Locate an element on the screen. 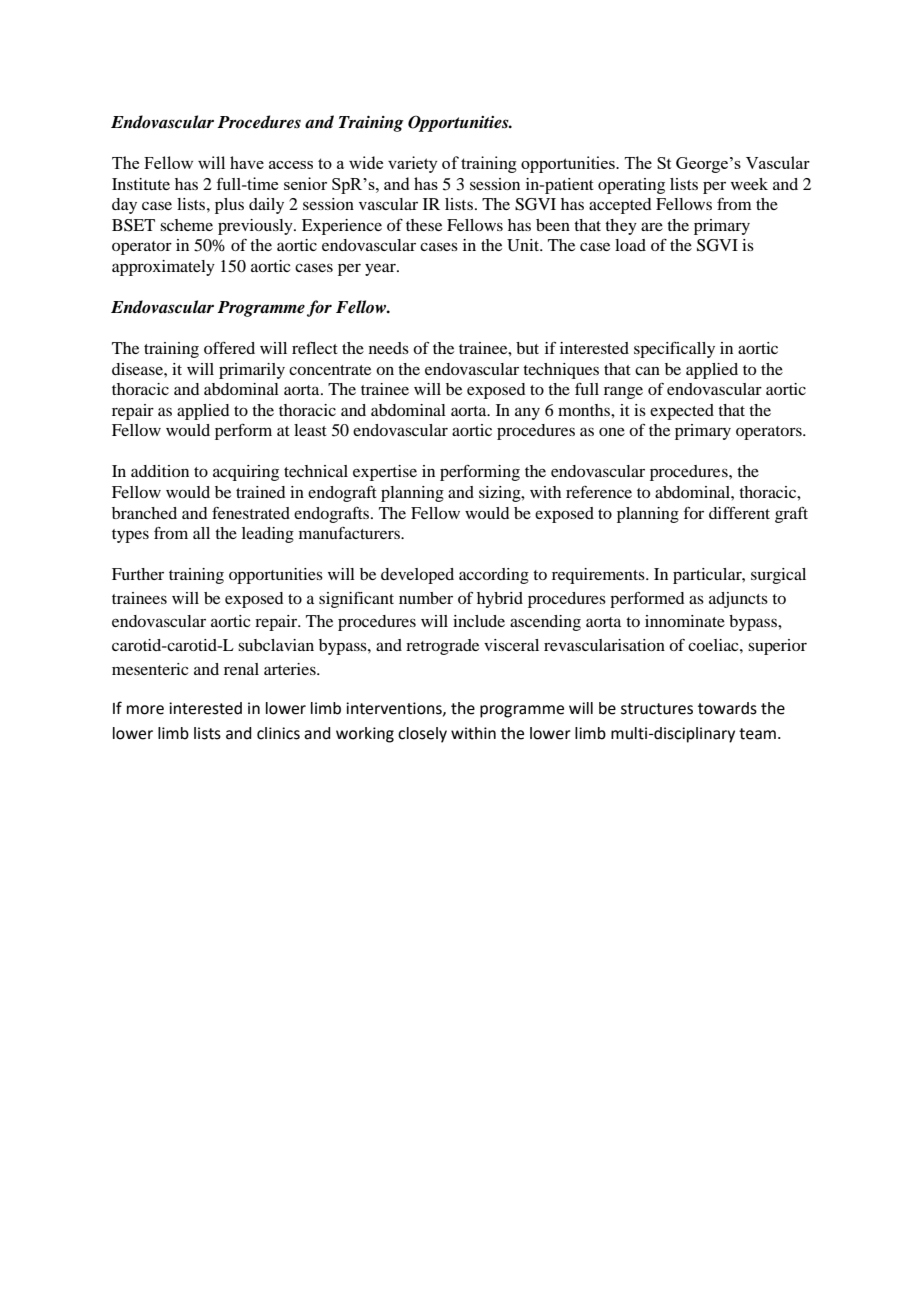 This screenshot has width=924, height=1308. towards is located at coordinates (727, 708).
